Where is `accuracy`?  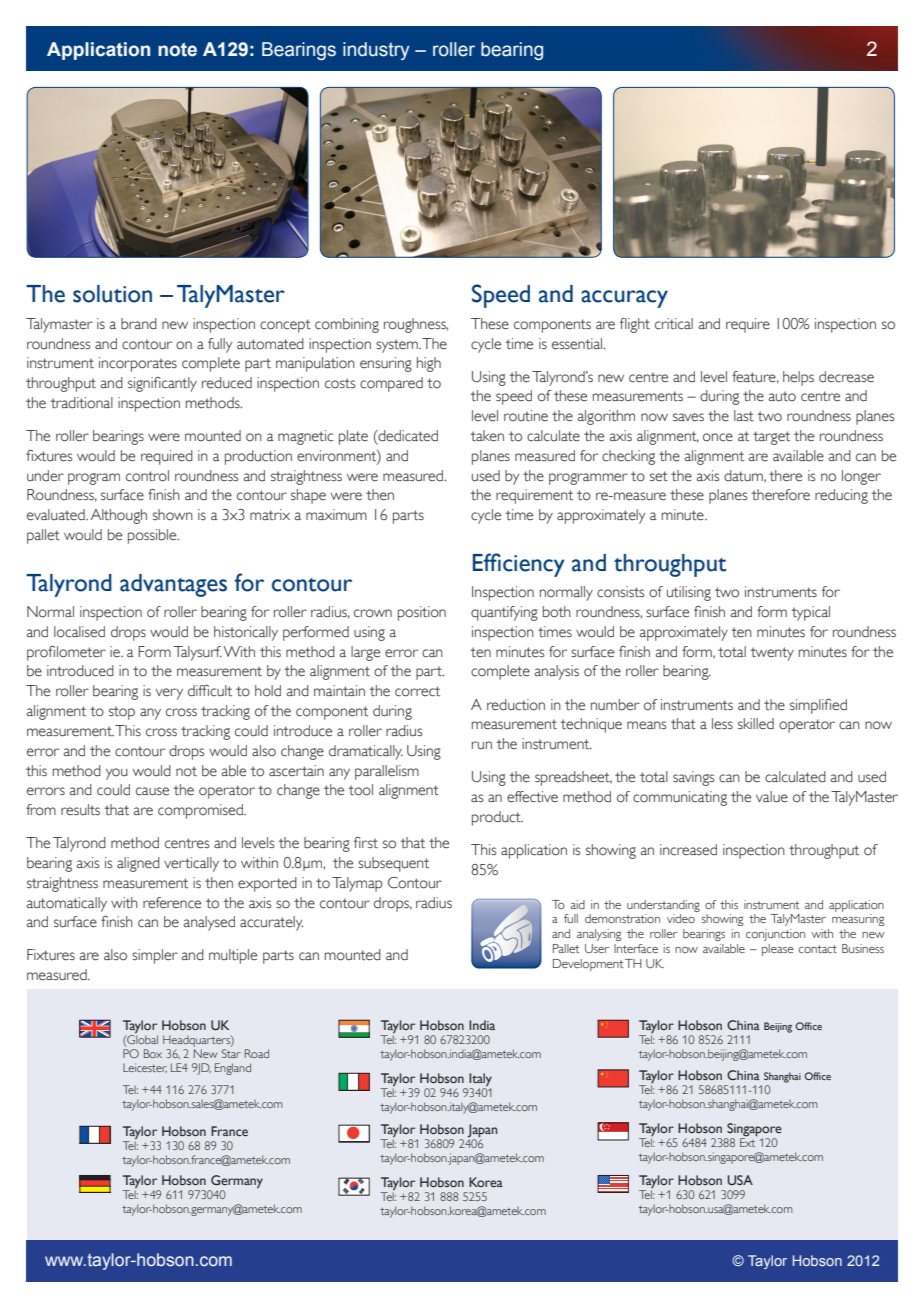
accuracy is located at coordinates (624, 299).
